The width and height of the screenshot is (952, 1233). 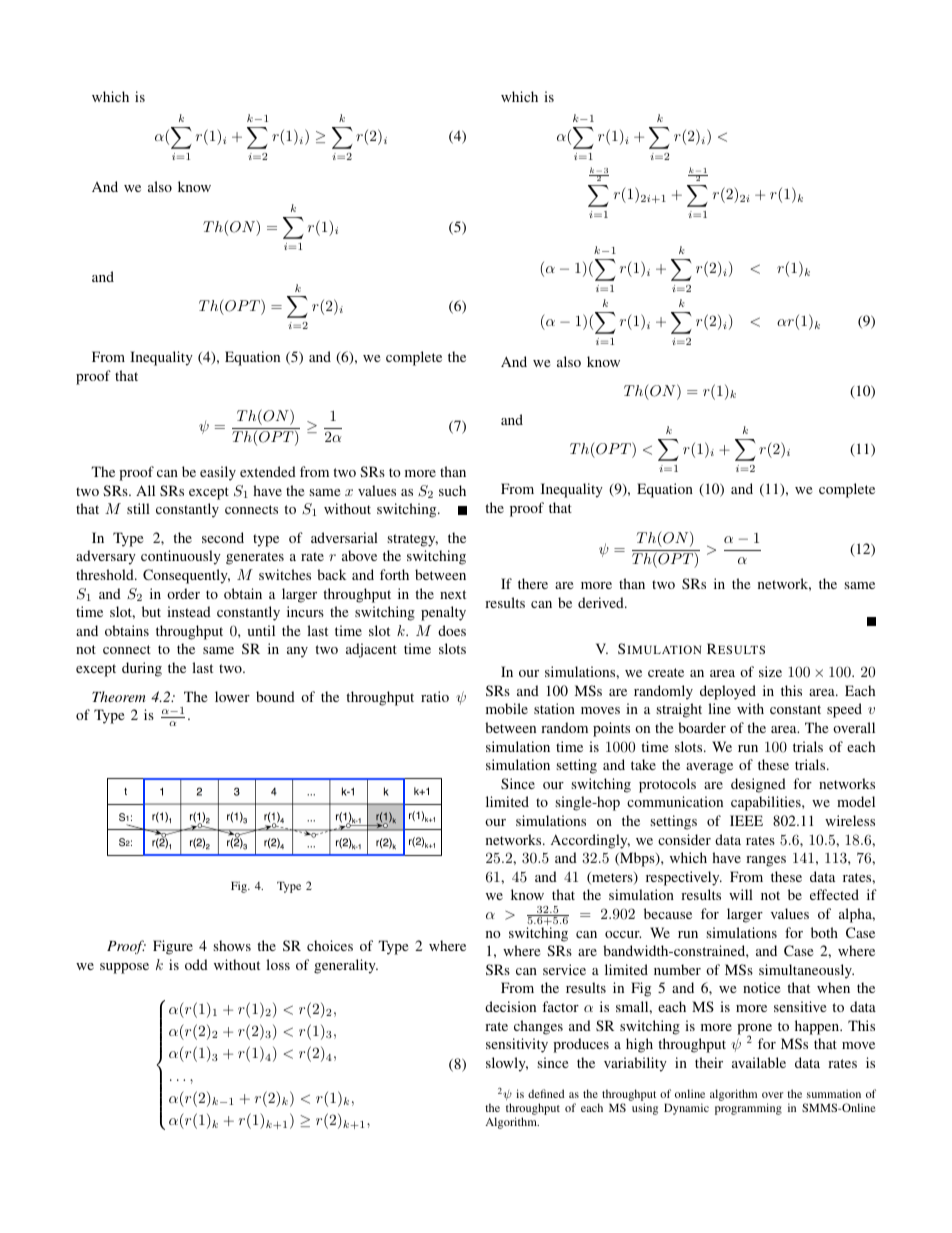 I want to click on programming, so click(x=748, y=1109).
